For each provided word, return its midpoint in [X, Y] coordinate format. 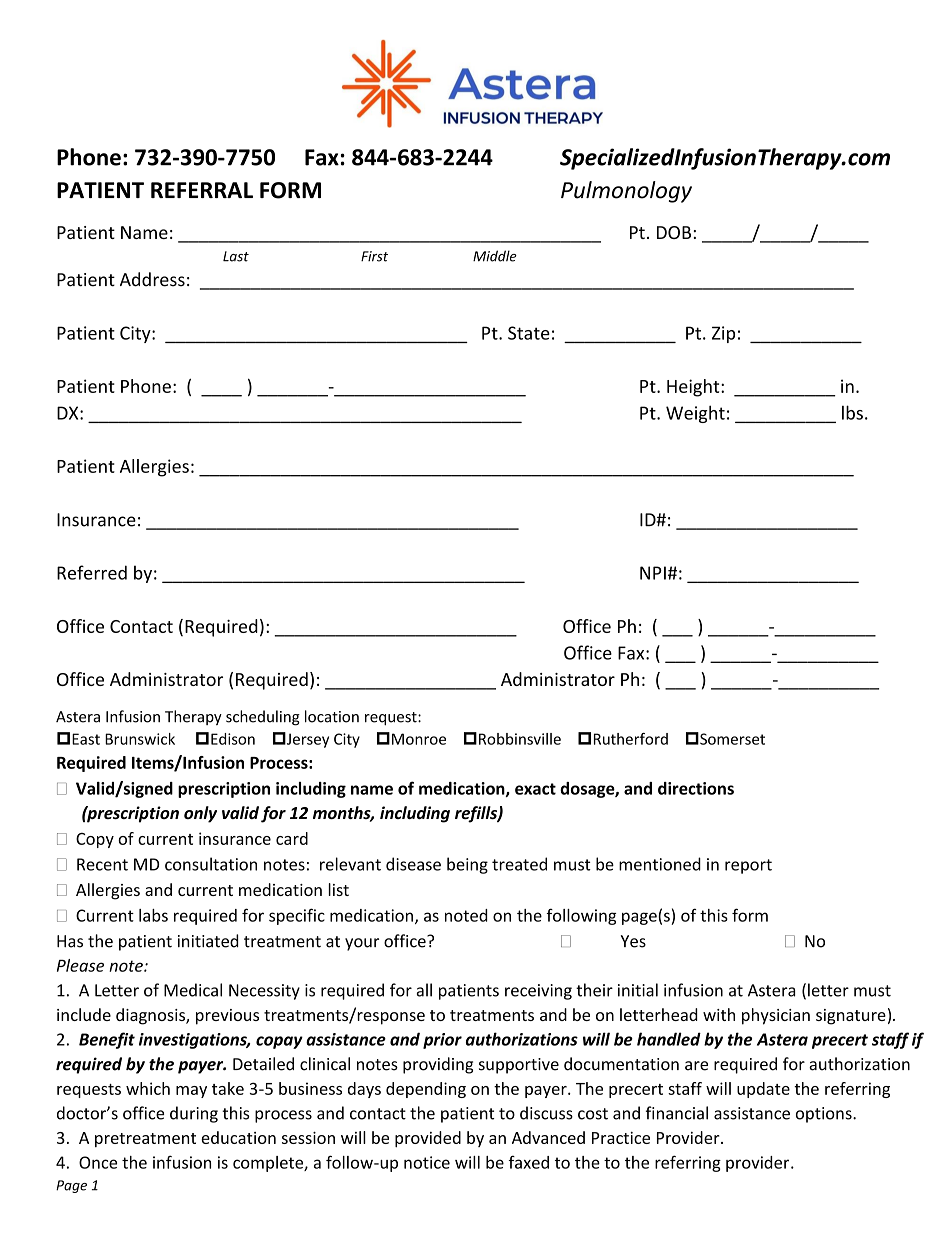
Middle [495, 256]
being [467, 865]
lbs [852, 412]
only [200, 814]
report [748, 866]
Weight [695, 414]
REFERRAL [202, 190]
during [194, 1114]
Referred [92, 572]
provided [428, 1139]
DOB [674, 232]
